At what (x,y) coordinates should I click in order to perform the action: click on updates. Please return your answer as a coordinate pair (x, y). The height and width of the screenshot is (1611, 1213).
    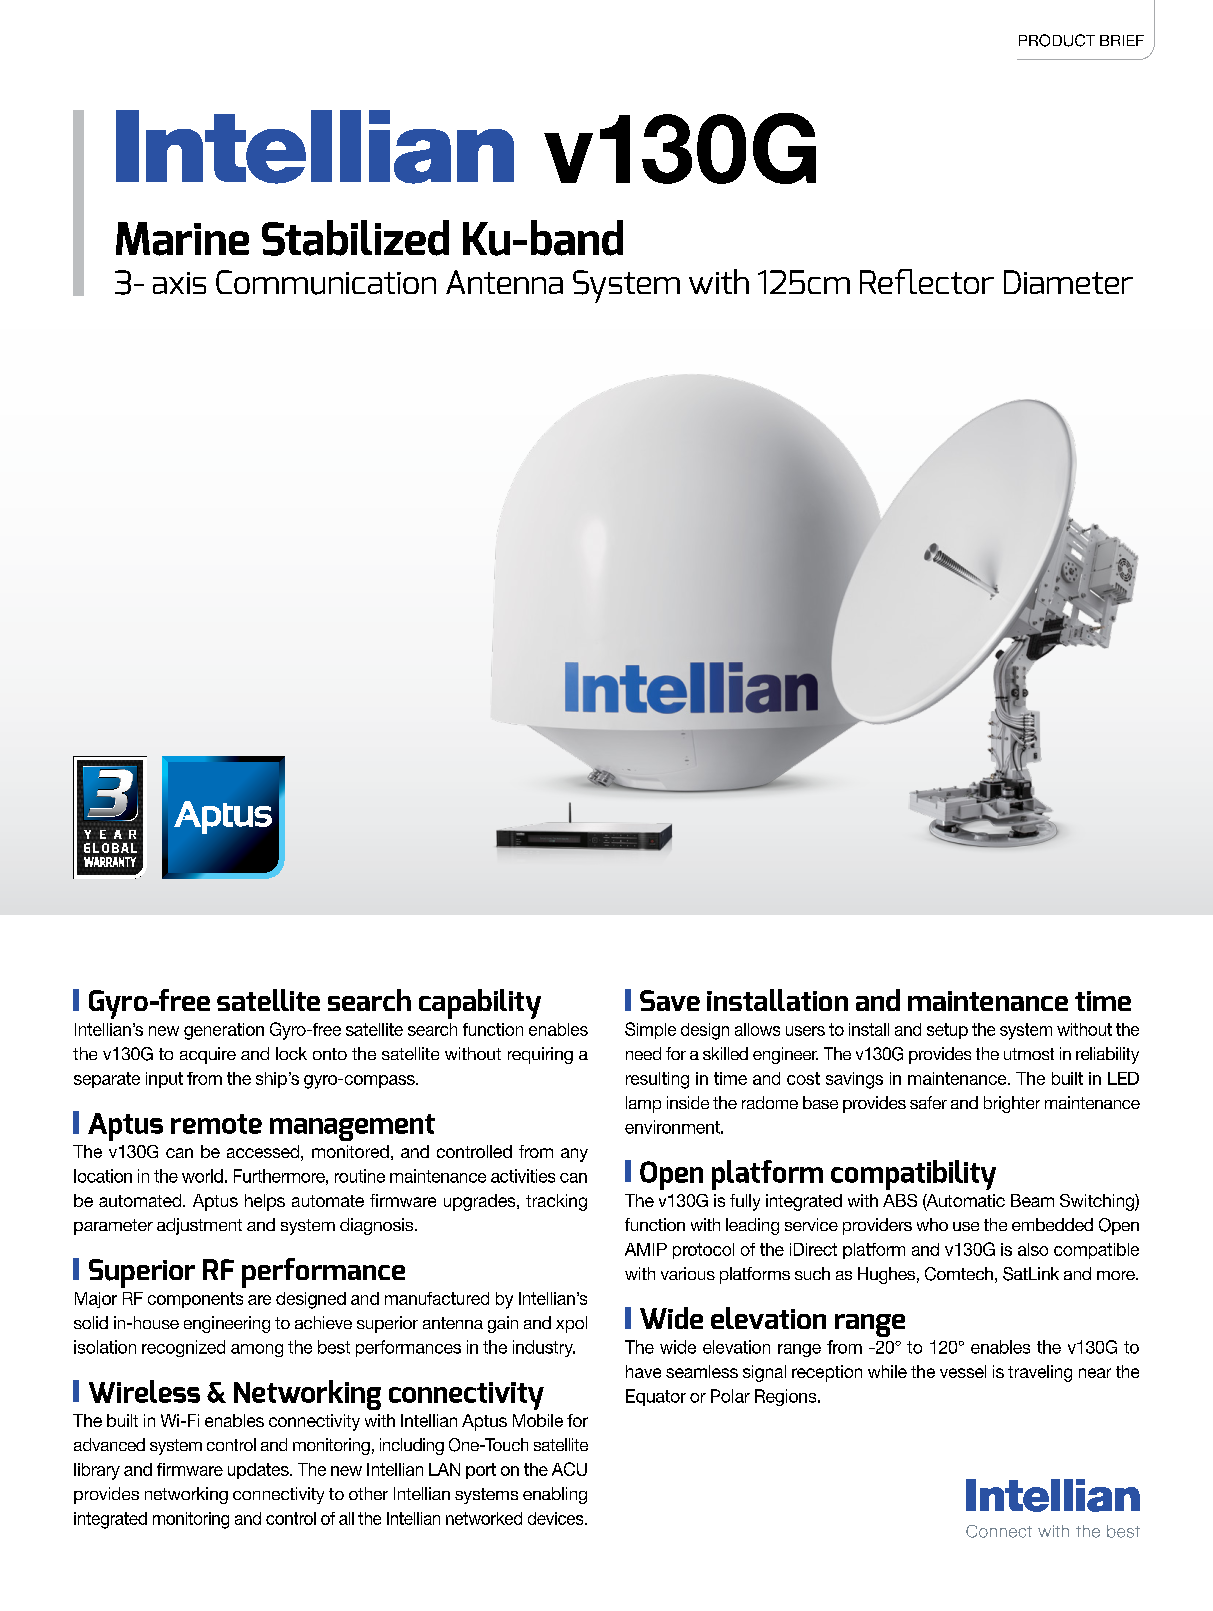
    Looking at the image, I should click on (259, 1471).
